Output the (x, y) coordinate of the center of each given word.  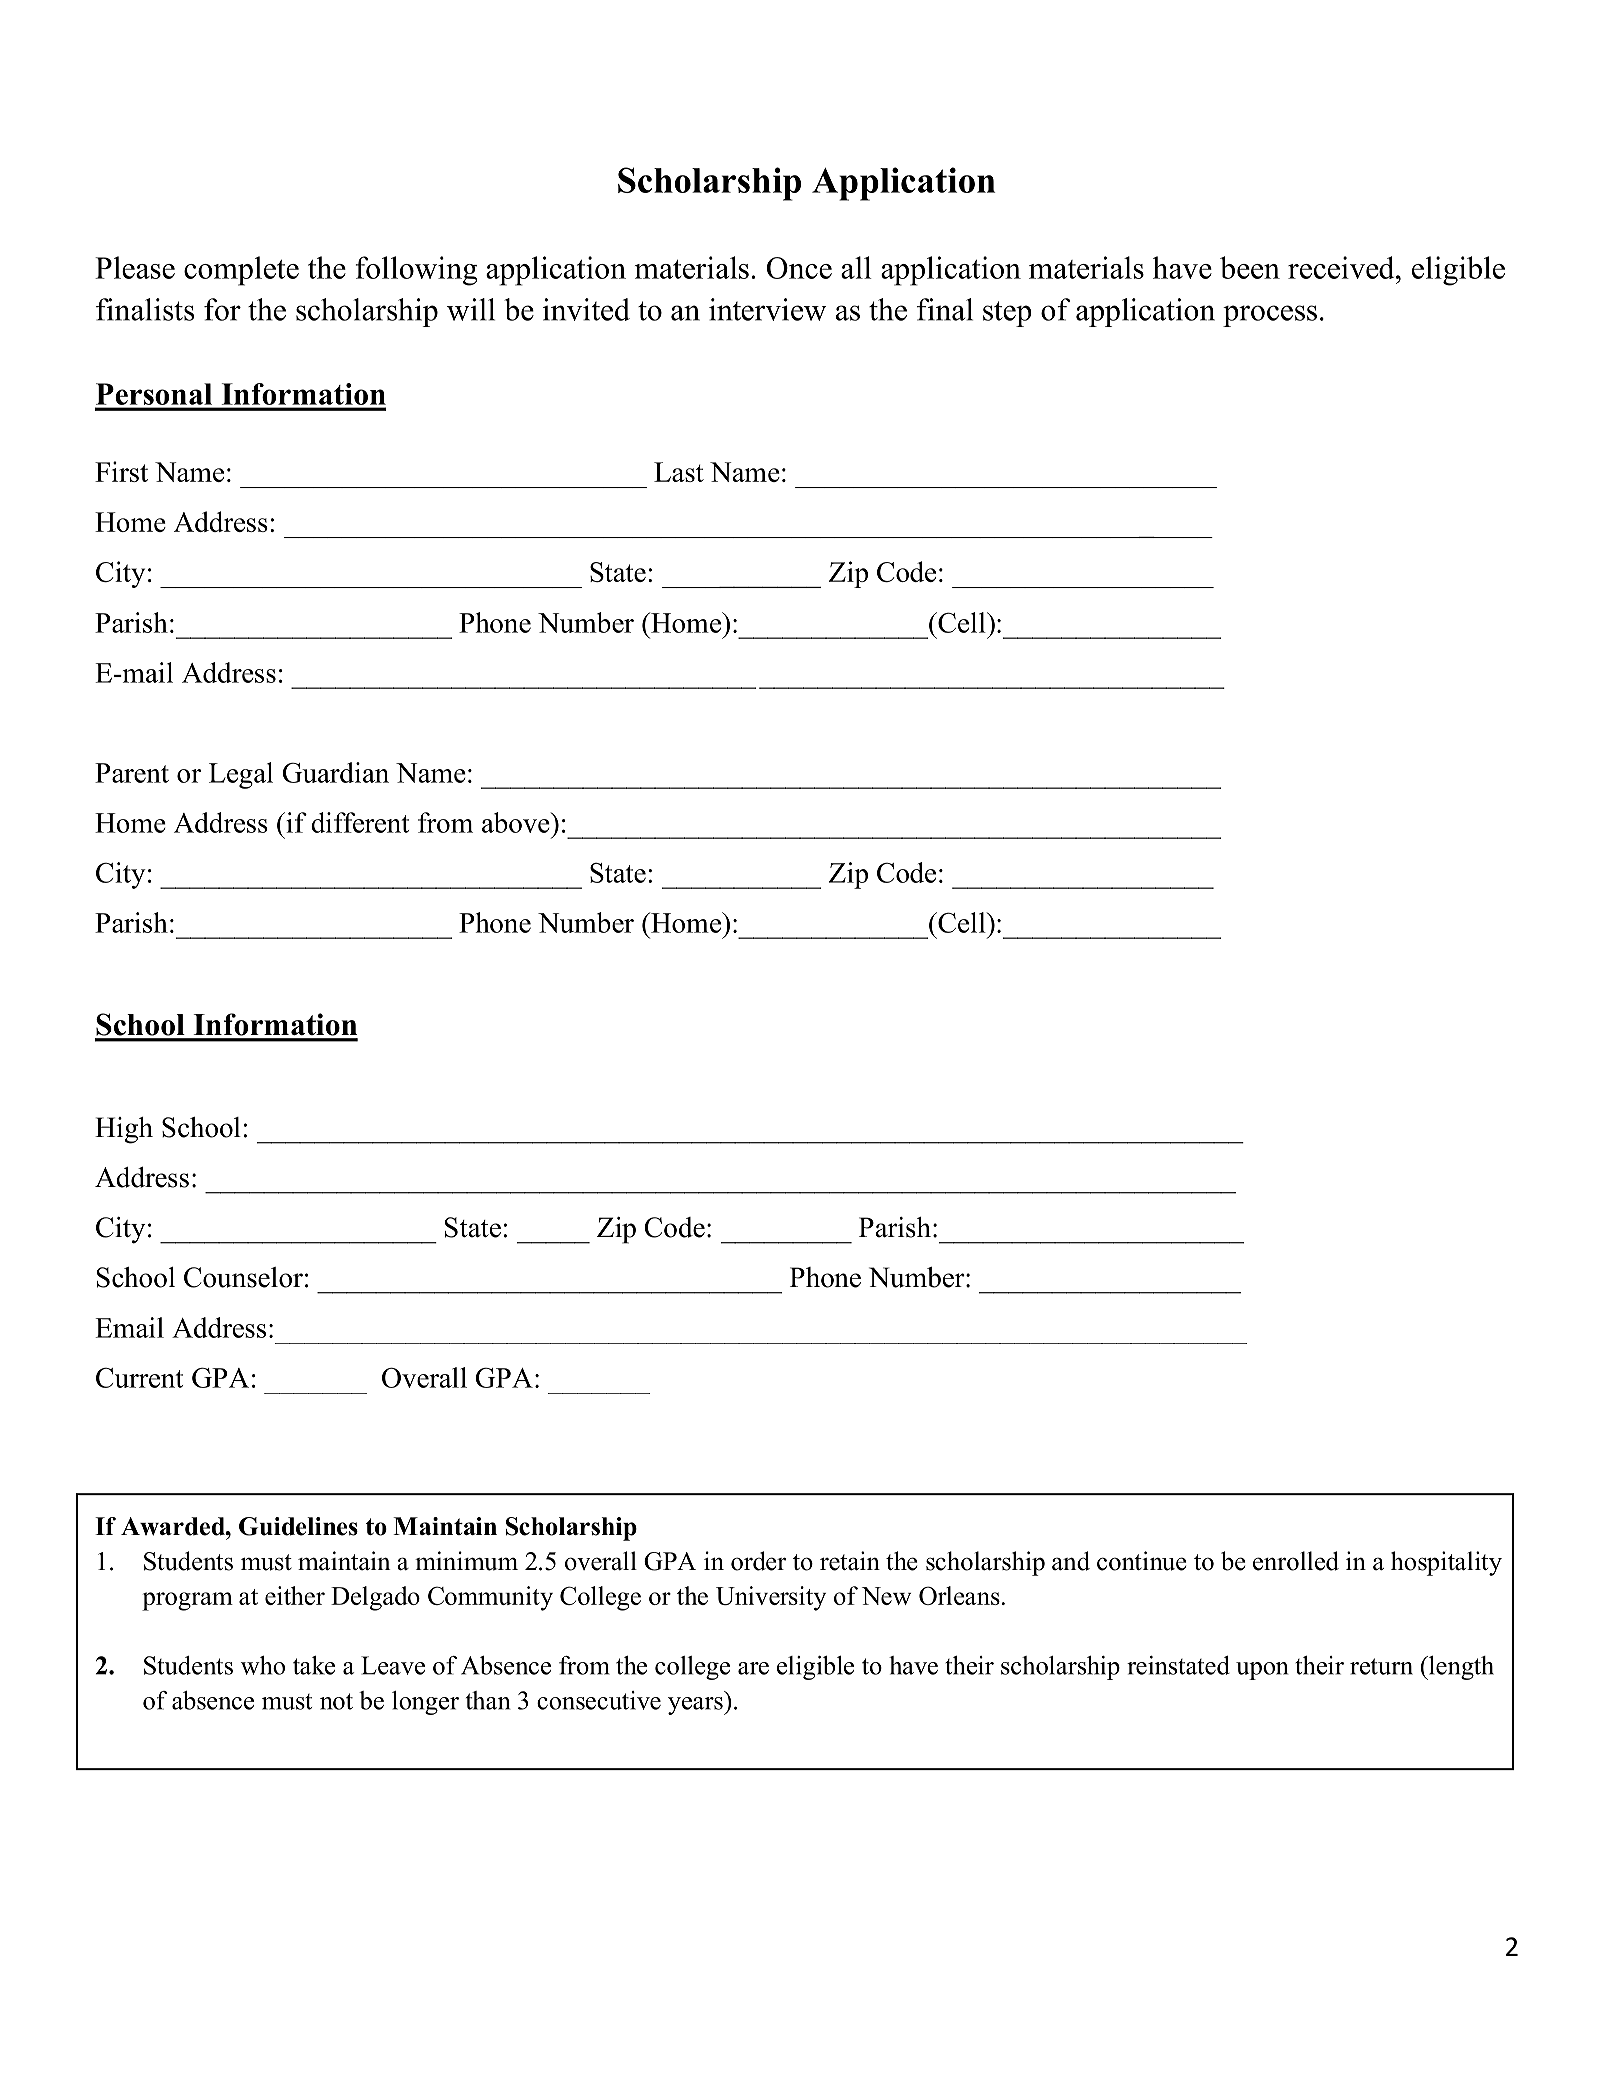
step (1007, 314)
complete (241, 271)
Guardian (335, 772)
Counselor (243, 1277)
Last (679, 472)
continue (1141, 1561)
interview (767, 309)
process (1270, 316)
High (124, 1130)
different (360, 822)
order (758, 1561)
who (263, 1665)
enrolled (1296, 1561)
